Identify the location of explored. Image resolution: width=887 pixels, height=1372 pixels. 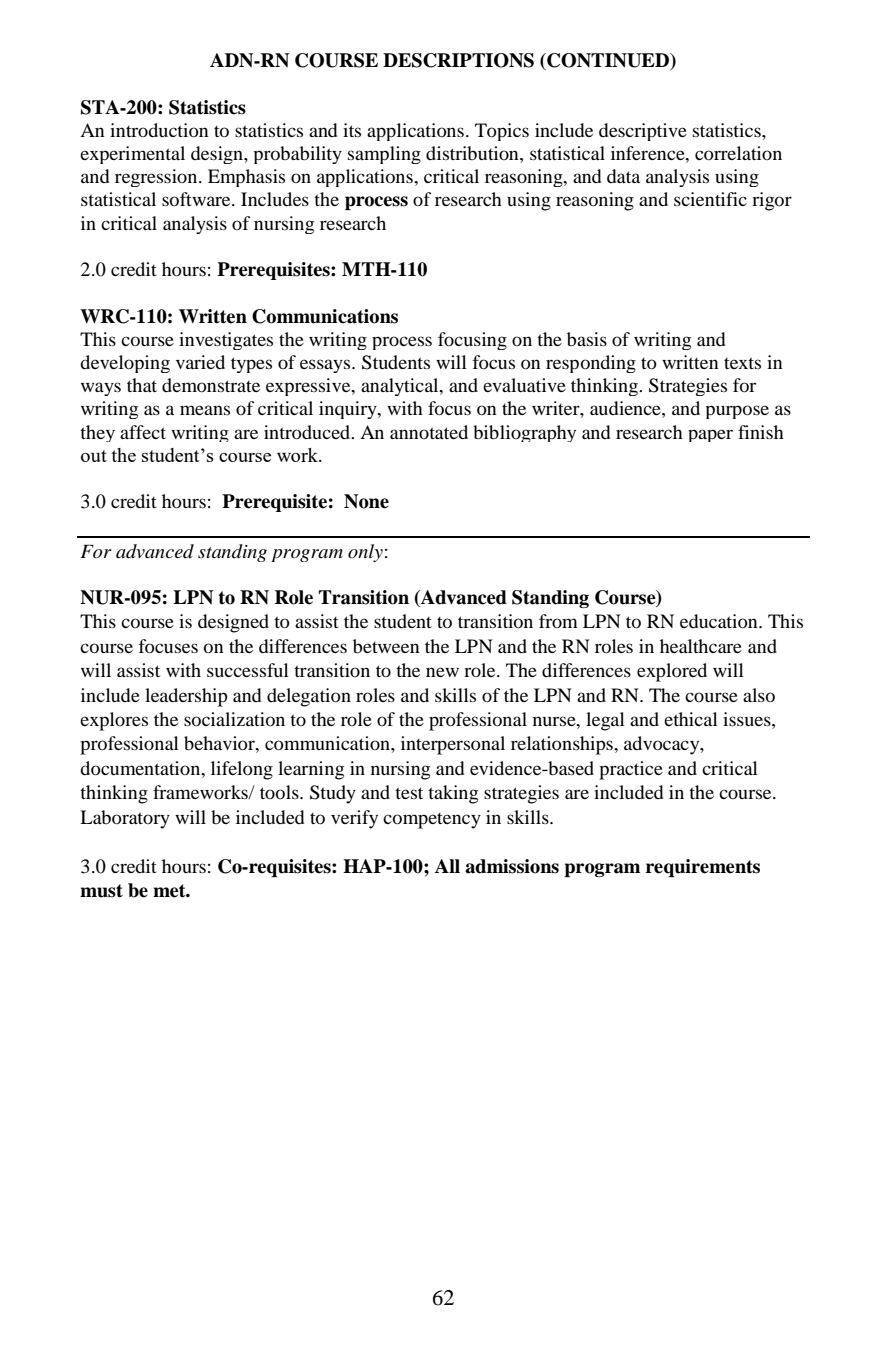
(672, 672).
